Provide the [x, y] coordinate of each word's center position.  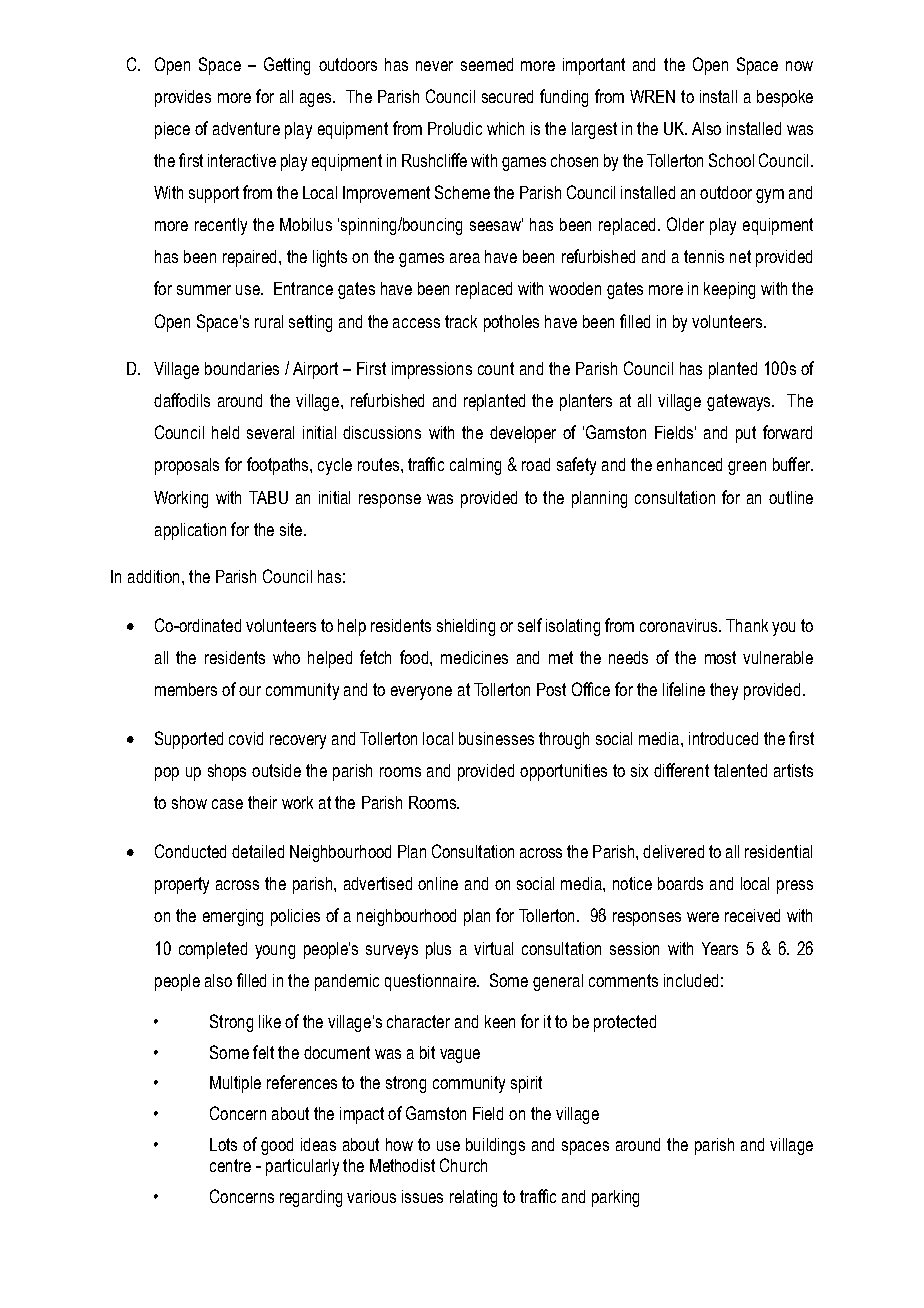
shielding [466, 627]
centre [230, 1165]
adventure [246, 128]
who [286, 657]
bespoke [785, 98]
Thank [747, 625]
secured [507, 96]
